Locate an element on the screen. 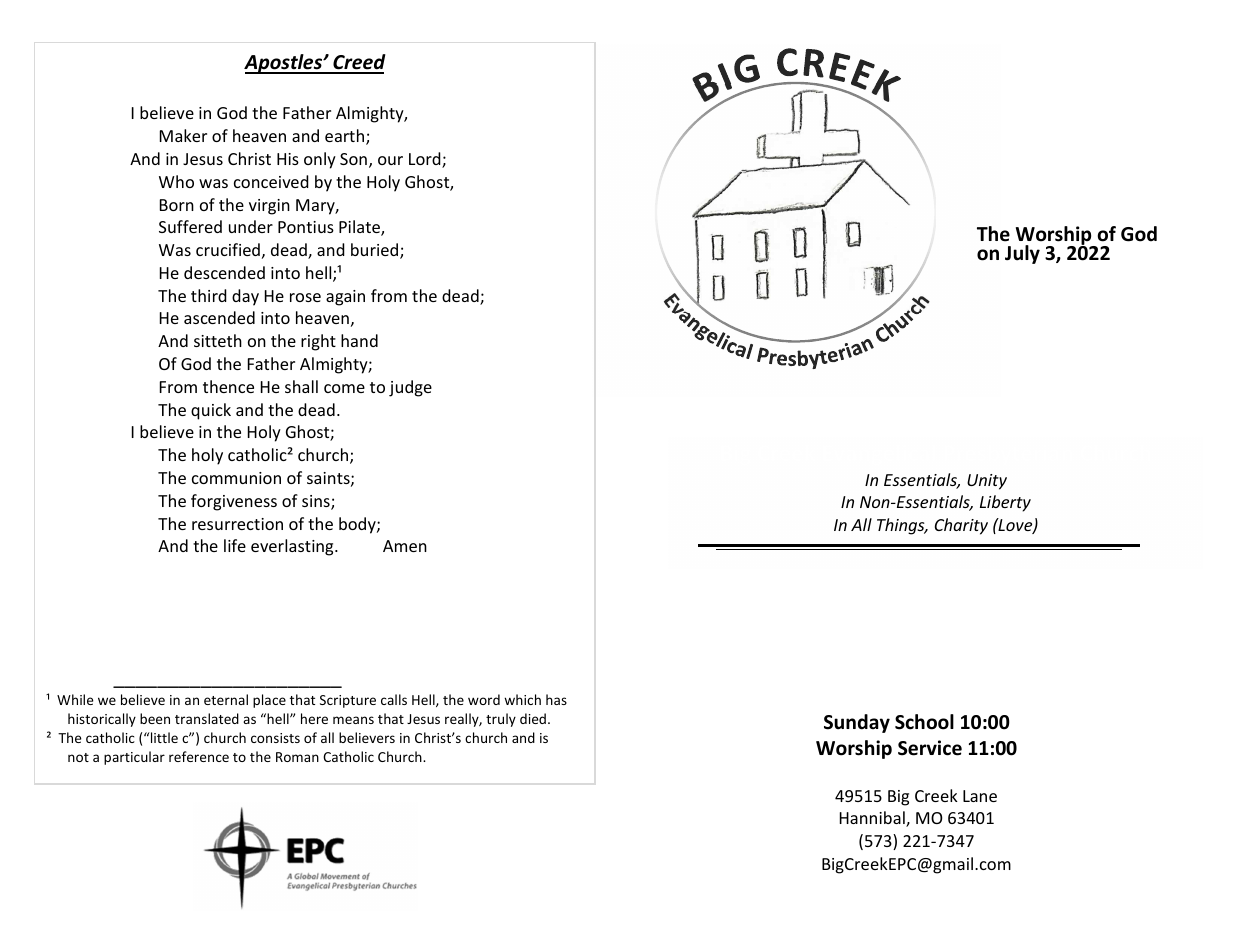 This screenshot has width=1233, height=952. Unity is located at coordinates (987, 482).
